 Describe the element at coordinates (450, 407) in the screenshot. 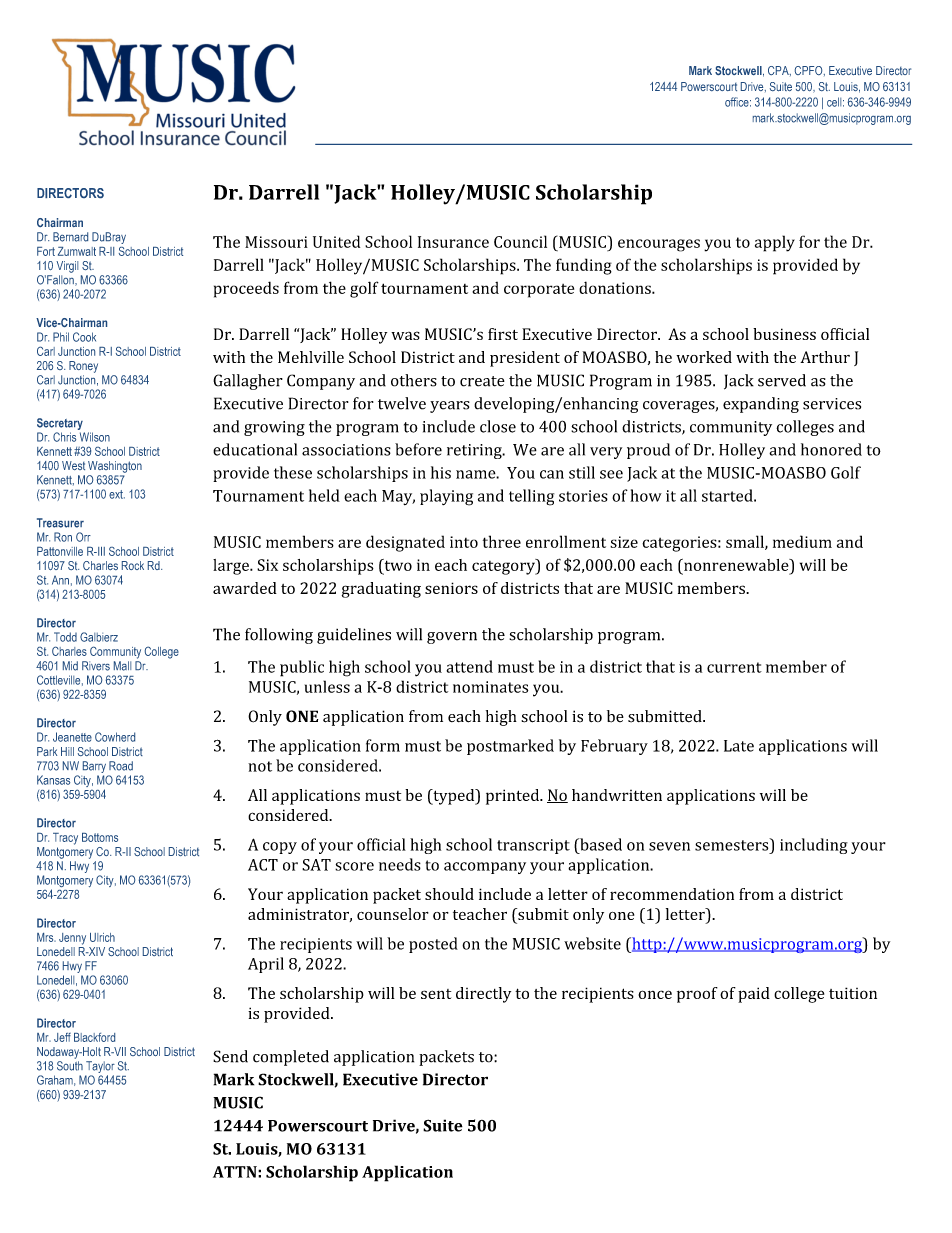

I see `years` at that location.
